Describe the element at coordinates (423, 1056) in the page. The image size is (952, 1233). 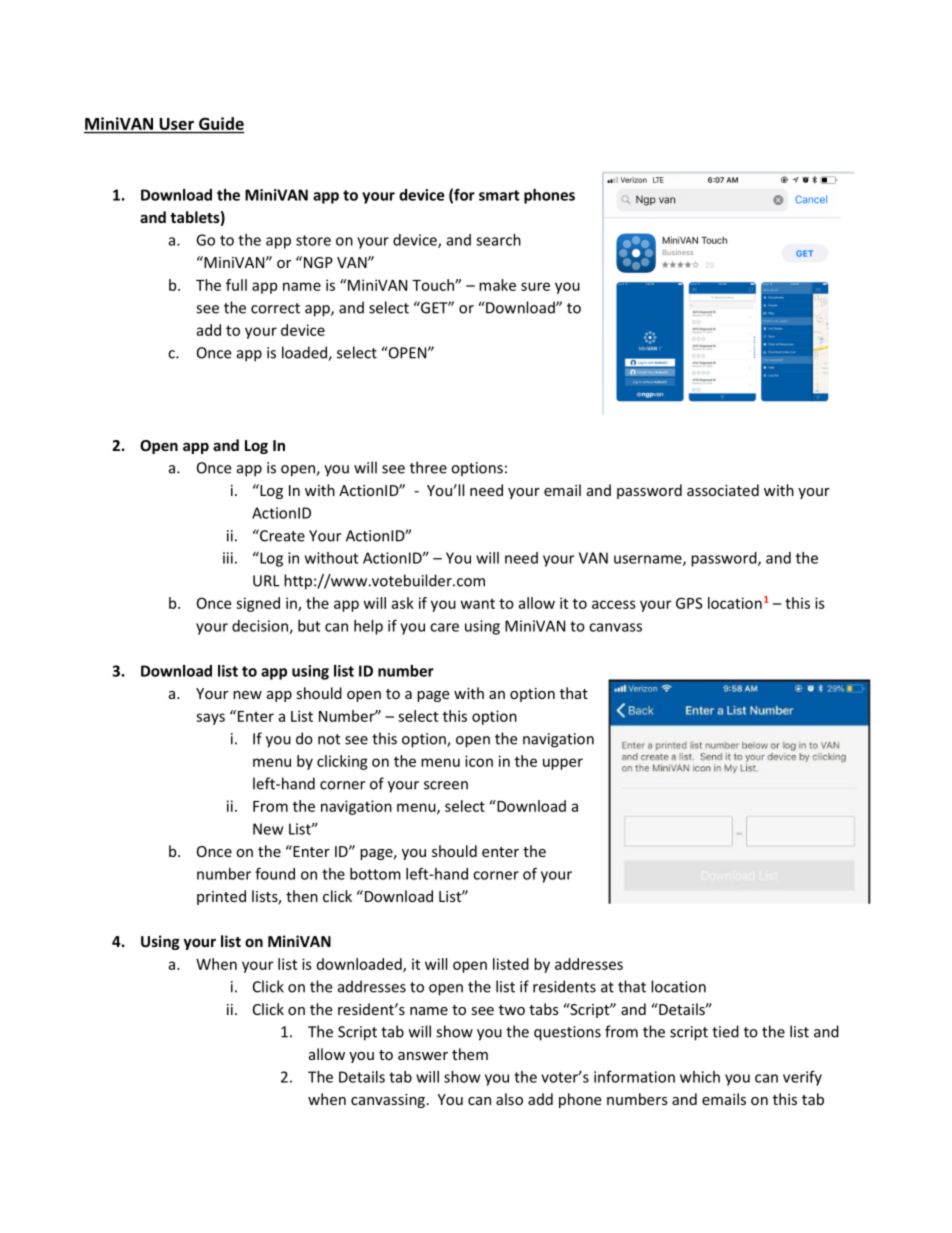
I see `answer` at that location.
